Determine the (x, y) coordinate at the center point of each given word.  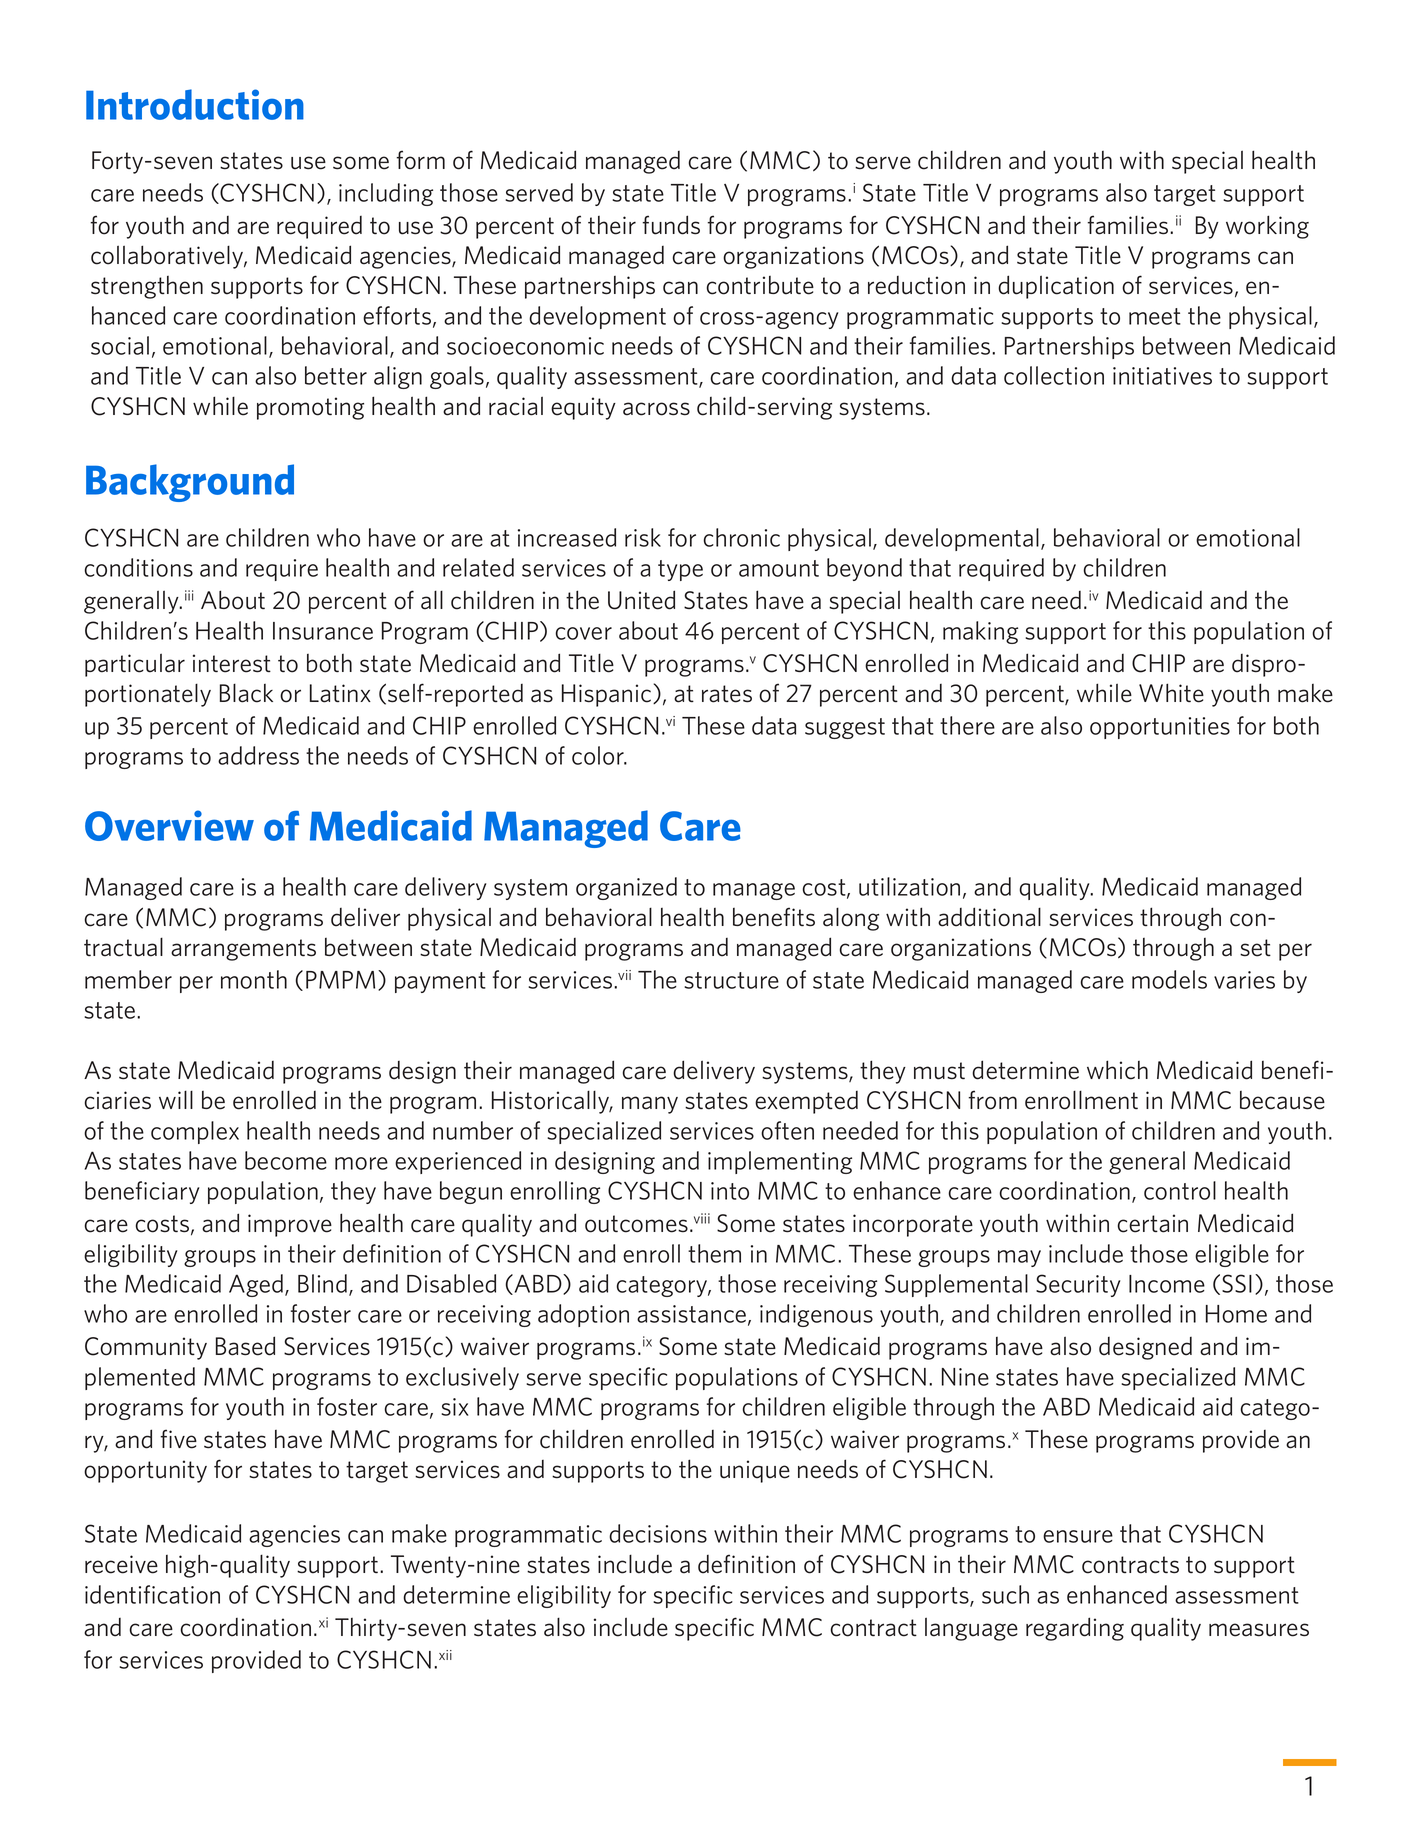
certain (1153, 1223)
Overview (169, 825)
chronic (741, 537)
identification (152, 1594)
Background (190, 483)
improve (290, 1225)
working (1267, 227)
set (1255, 948)
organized (626, 888)
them (714, 1253)
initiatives (1162, 376)
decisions (658, 1533)
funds (671, 225)
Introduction (195, 104)
